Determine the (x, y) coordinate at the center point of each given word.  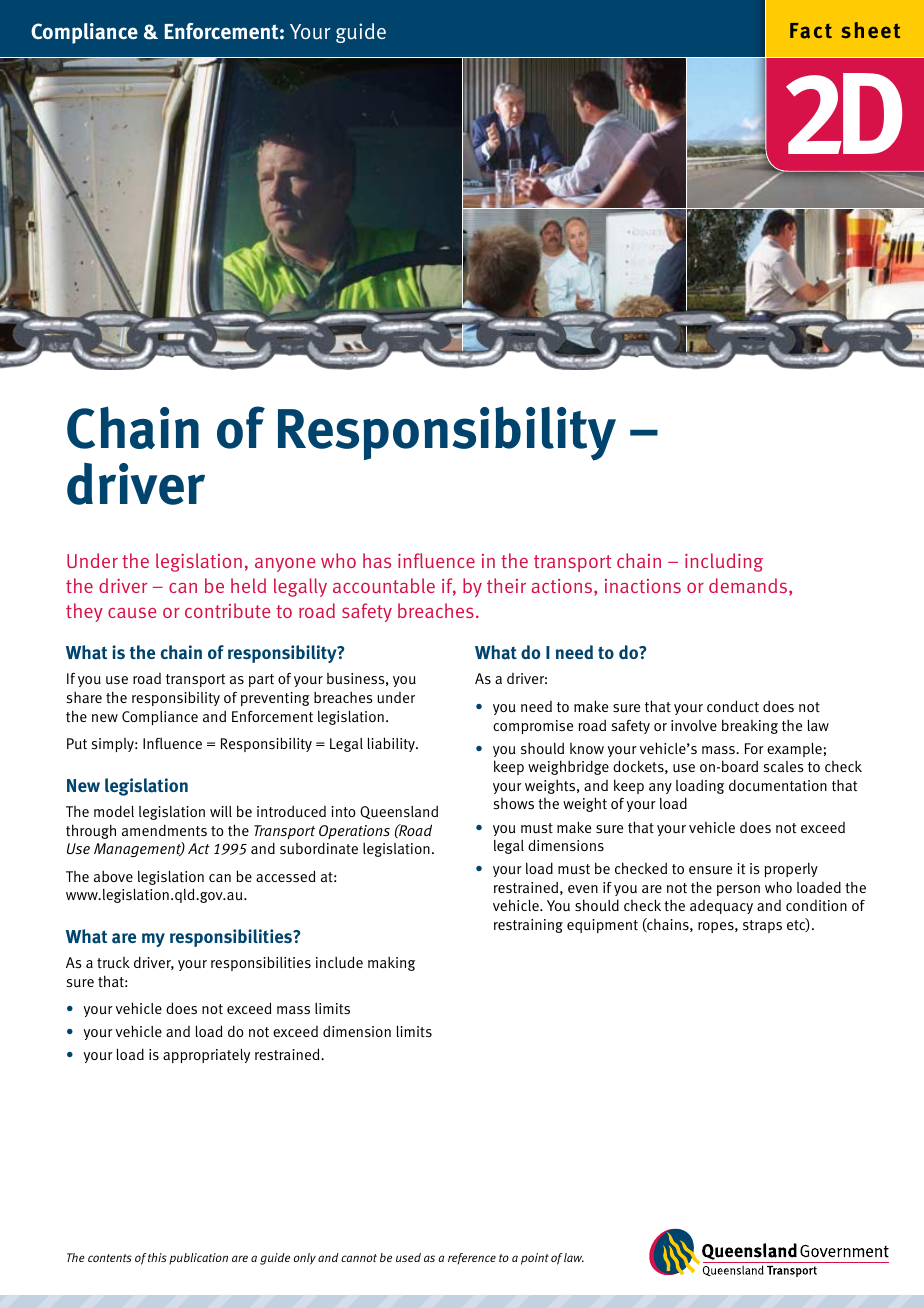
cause (132, 612)
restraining (528, 926)
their (506, 585)
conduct (733, 706)
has (377, 560)
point (535, 1259)
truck (113, 963)
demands (748, 585)
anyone (285, 564)
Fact (811, 31)
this (157, 1257)
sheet (870, 30)
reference (472, 1259)
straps (762, 926)
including (724, 562)
